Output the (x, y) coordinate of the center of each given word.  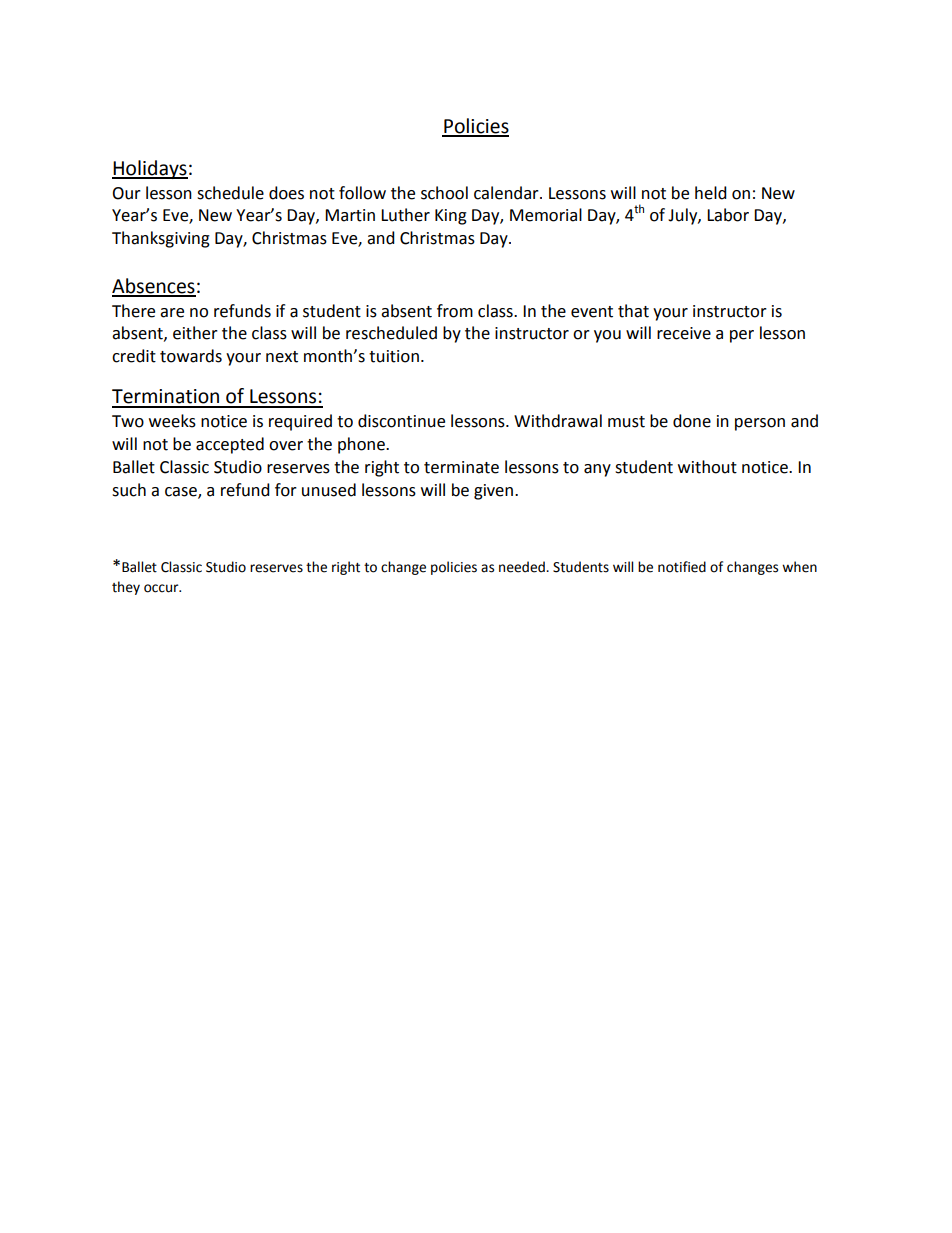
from (455, 311)
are (172, 313)
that (633, 311)
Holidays (150, 169)
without (707, 467)
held (711, 193)
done (692, 421)
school (444, 193)
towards (191, 356)
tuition (394, 356)
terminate (461, 467)
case (182, 492)
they (126, 588)
